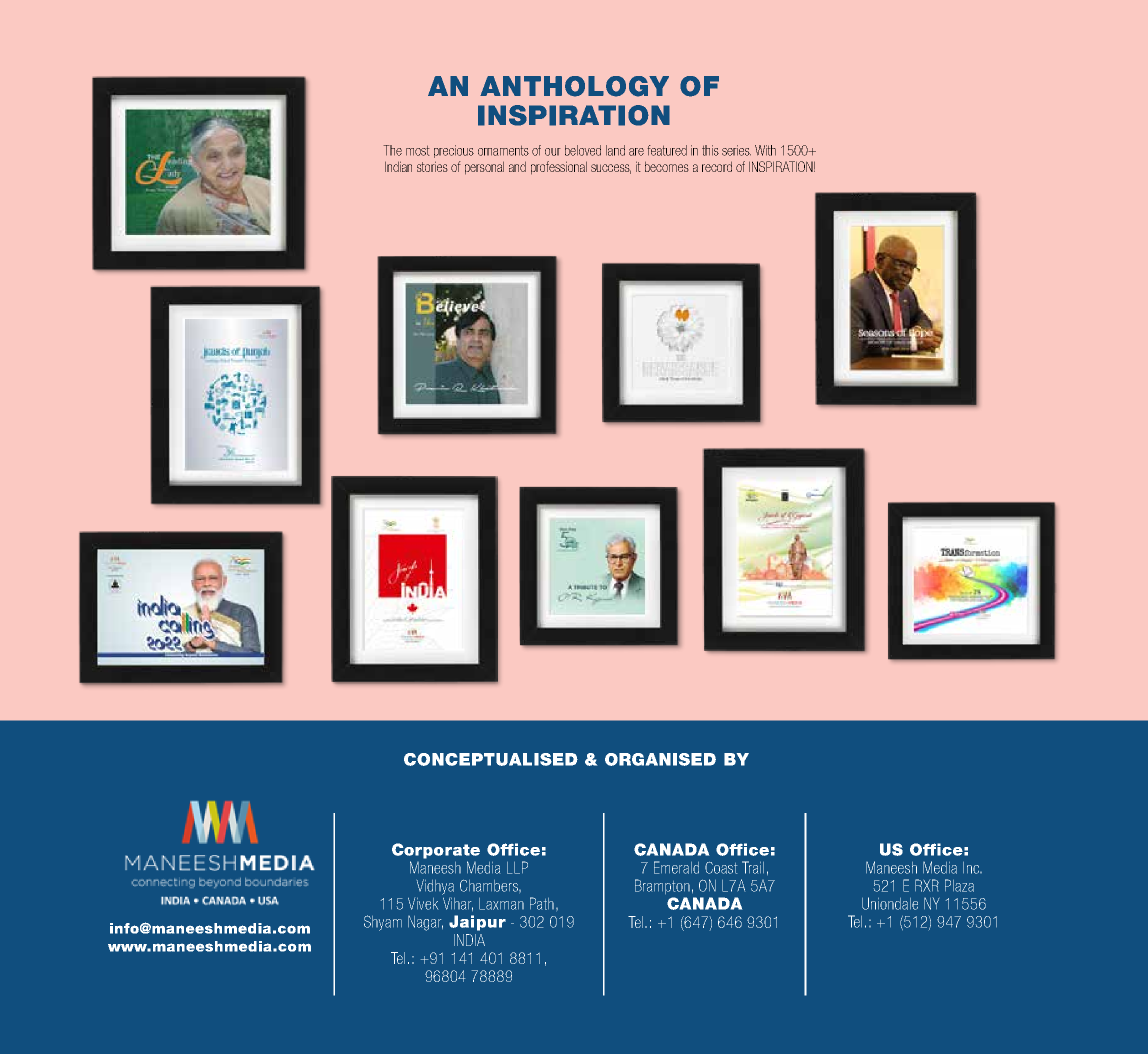 This document has height=1054, width=1148. I want to click on Plaza, so click(959, 885).
